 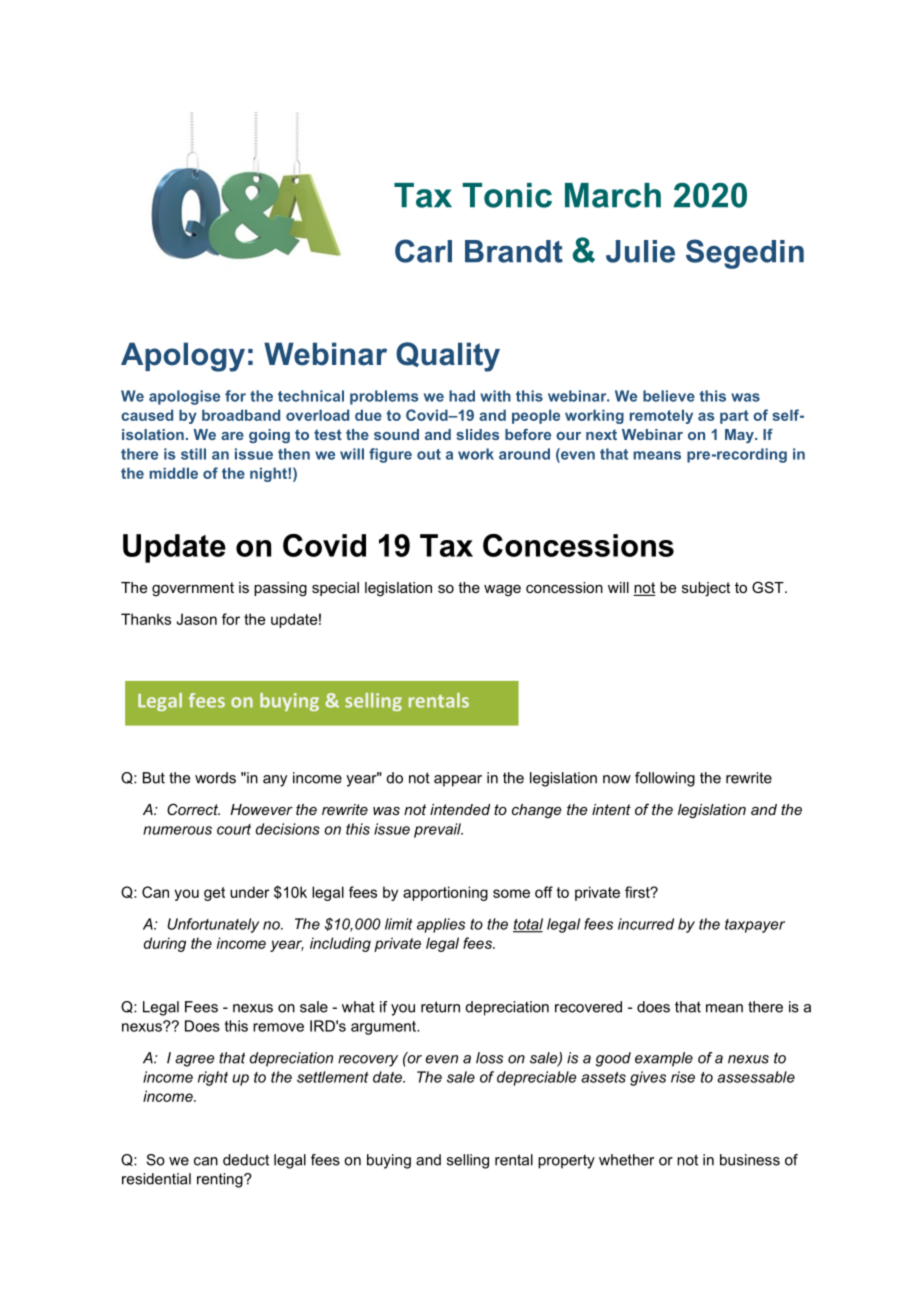 What do you see at coordinates (640, 251) in the screenshot?
I see `Julie` at bounding box center [640, 251].
